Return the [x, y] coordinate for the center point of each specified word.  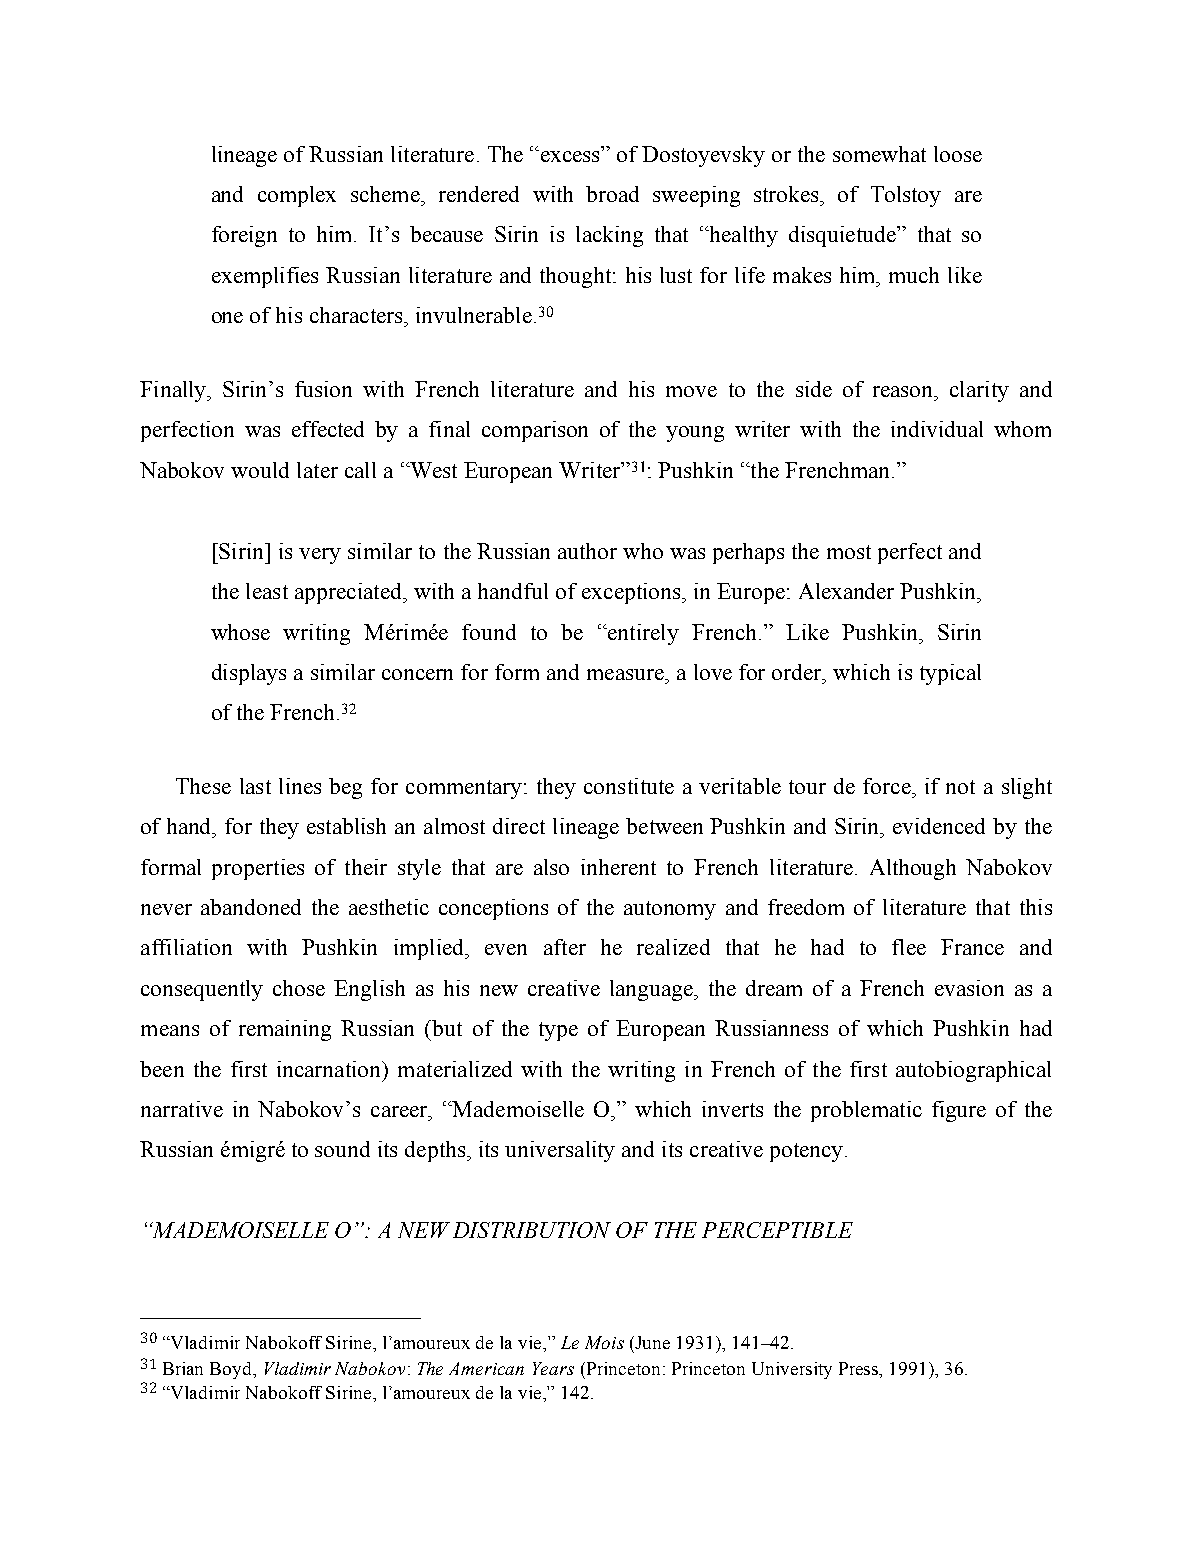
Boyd [232, 1370]
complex [297, 196]
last [255, 786]
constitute [629, 786]
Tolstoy [906, 196]
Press [860, 1368]
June [652, 1342]
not [960, 787]
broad [612, 194]
